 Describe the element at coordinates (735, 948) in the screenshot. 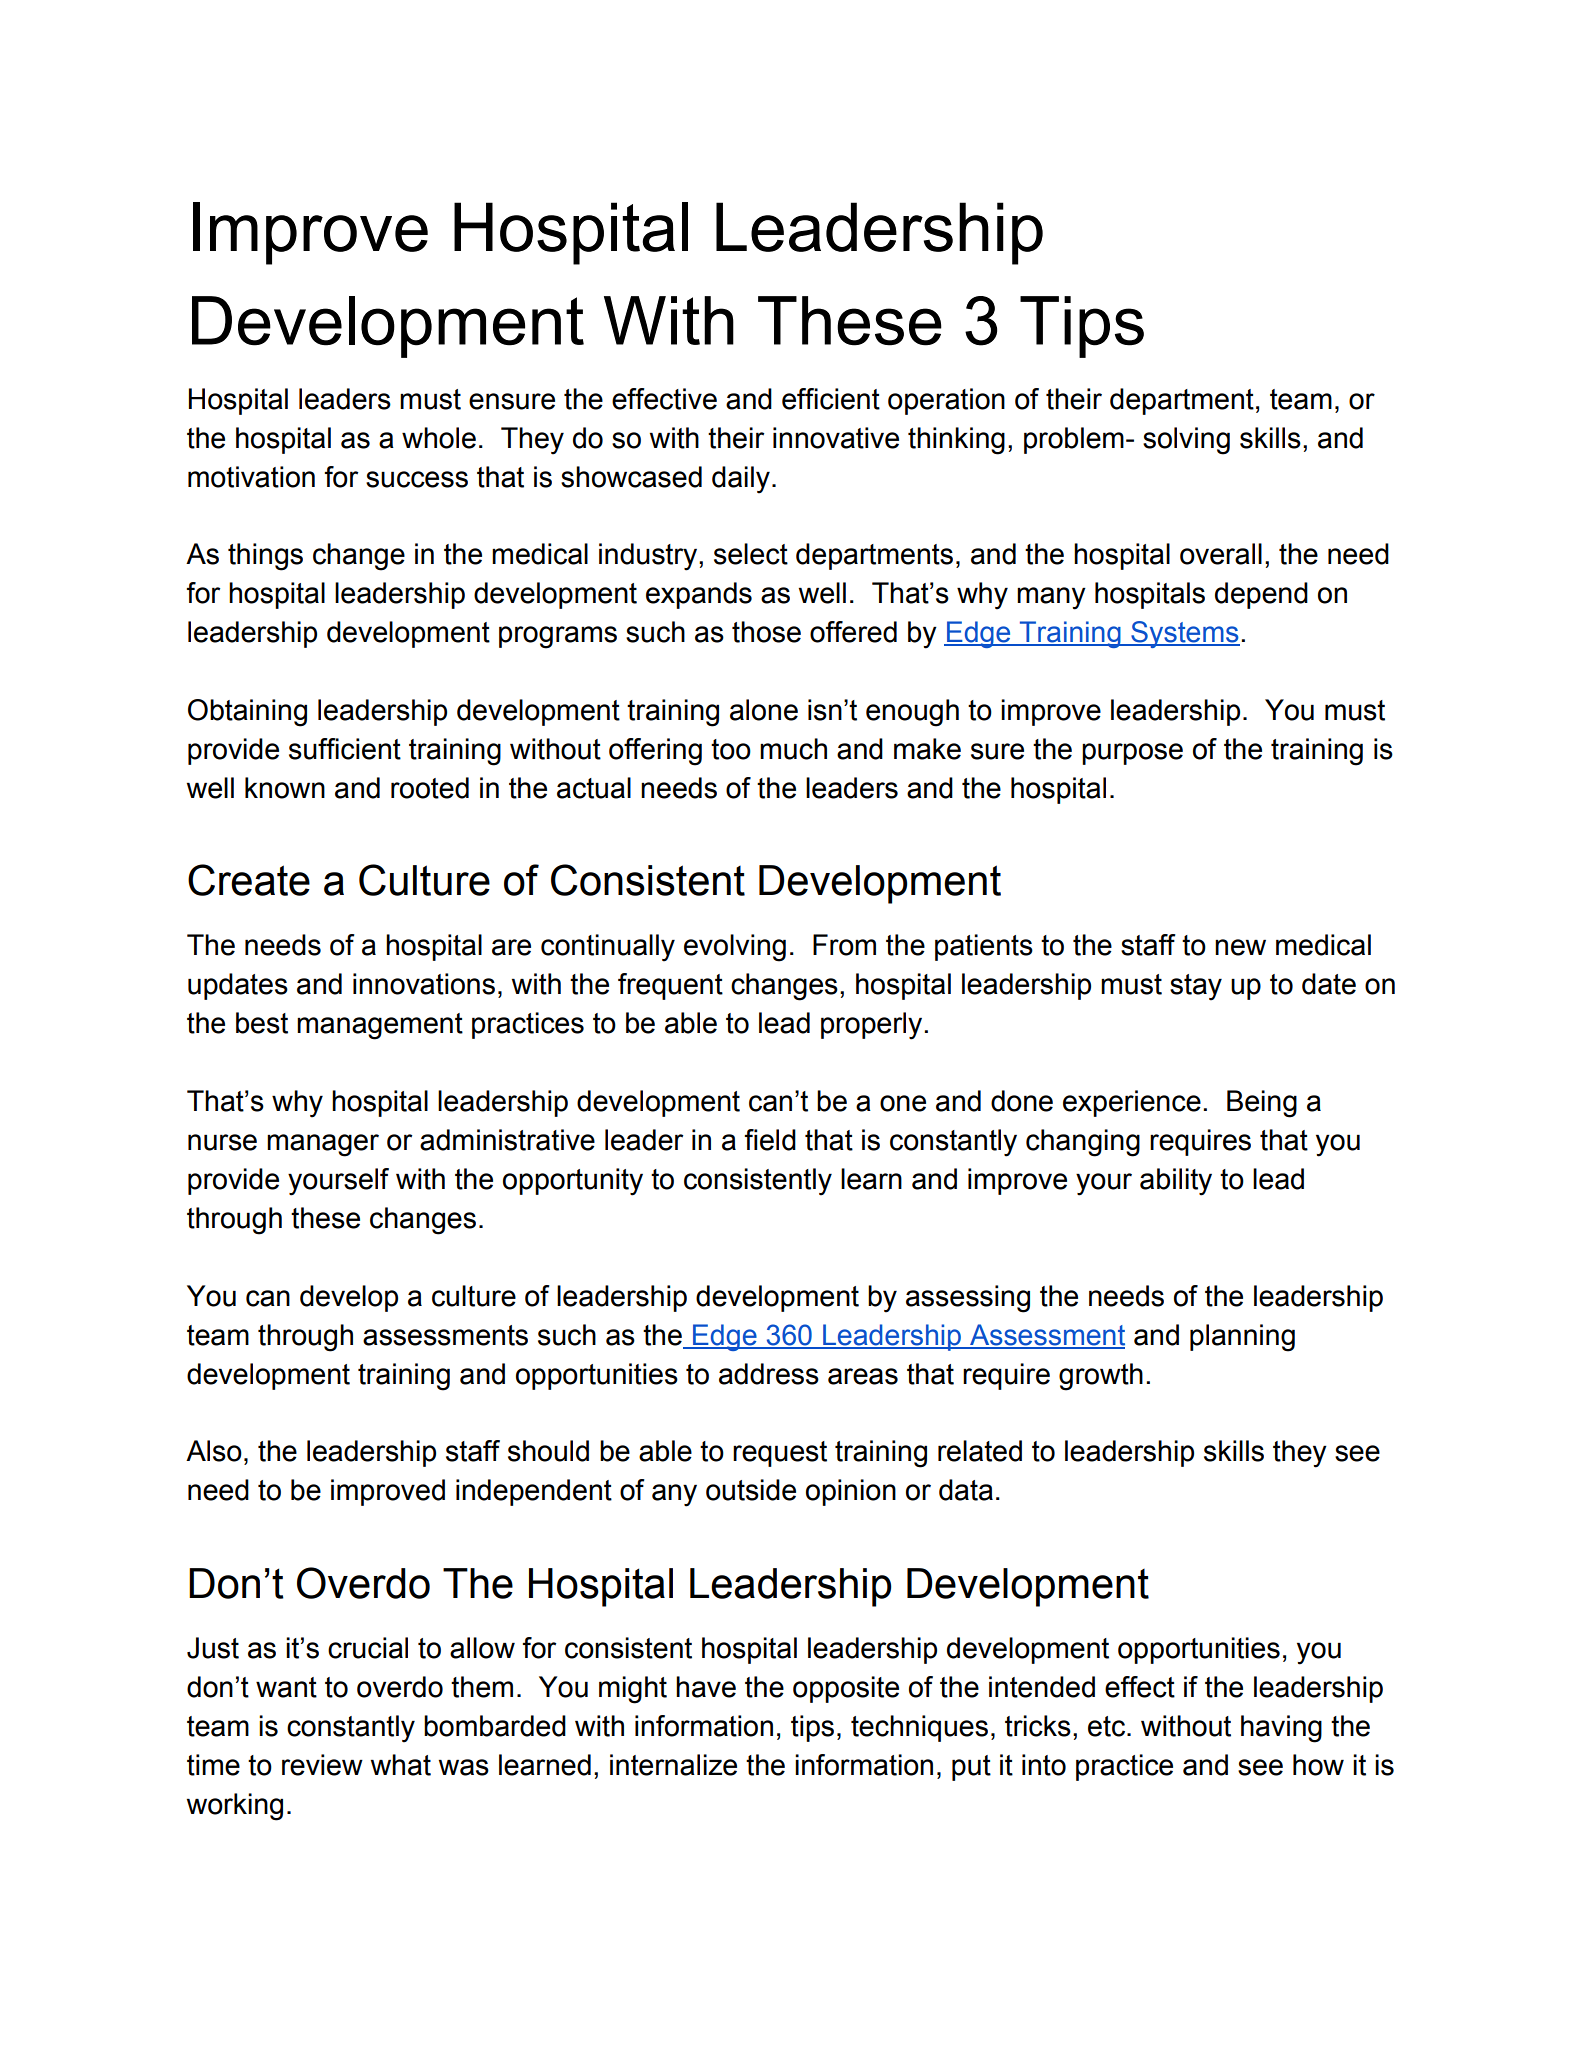

I see `evolving` at that location.
